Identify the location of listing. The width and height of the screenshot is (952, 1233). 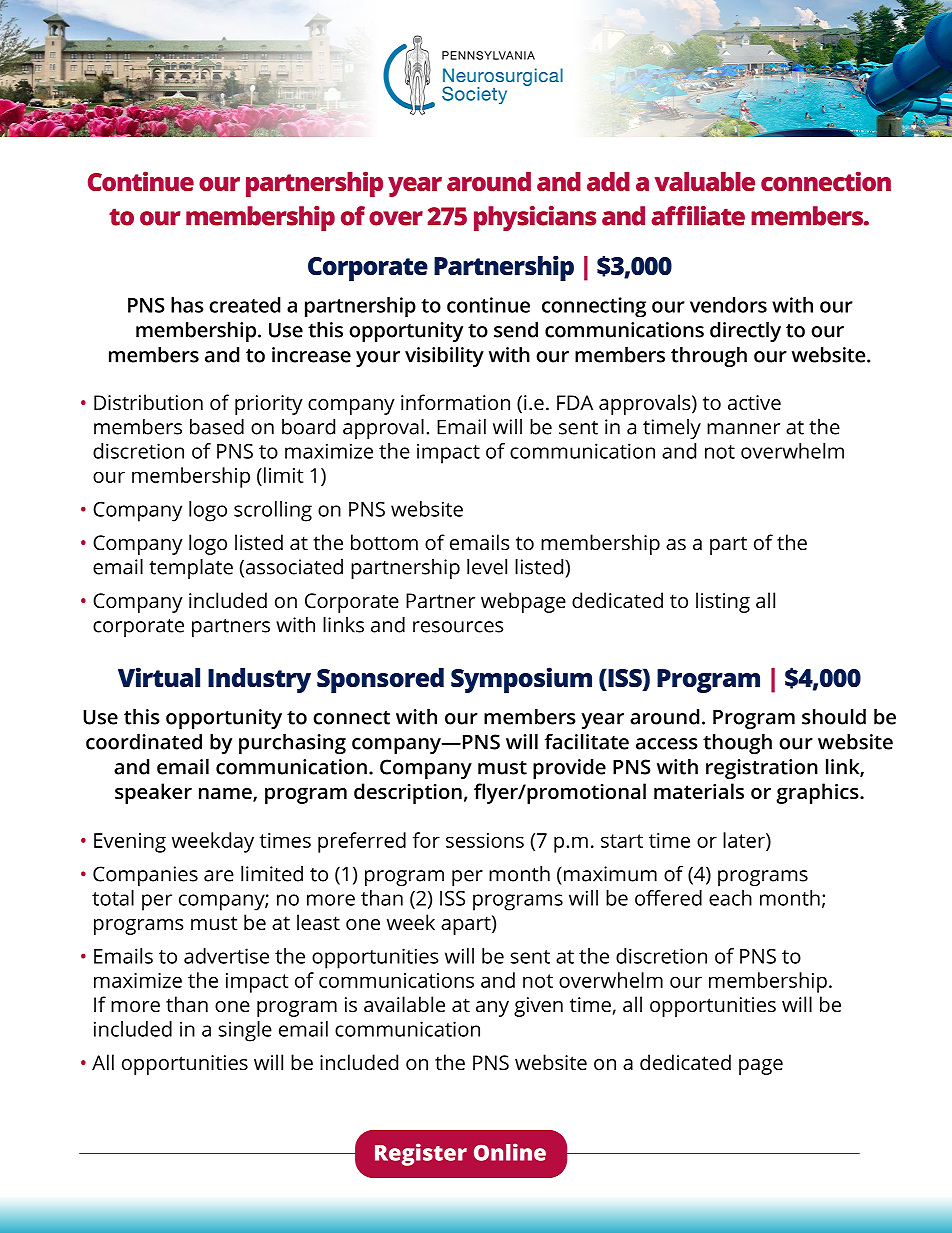
(723, 602).
